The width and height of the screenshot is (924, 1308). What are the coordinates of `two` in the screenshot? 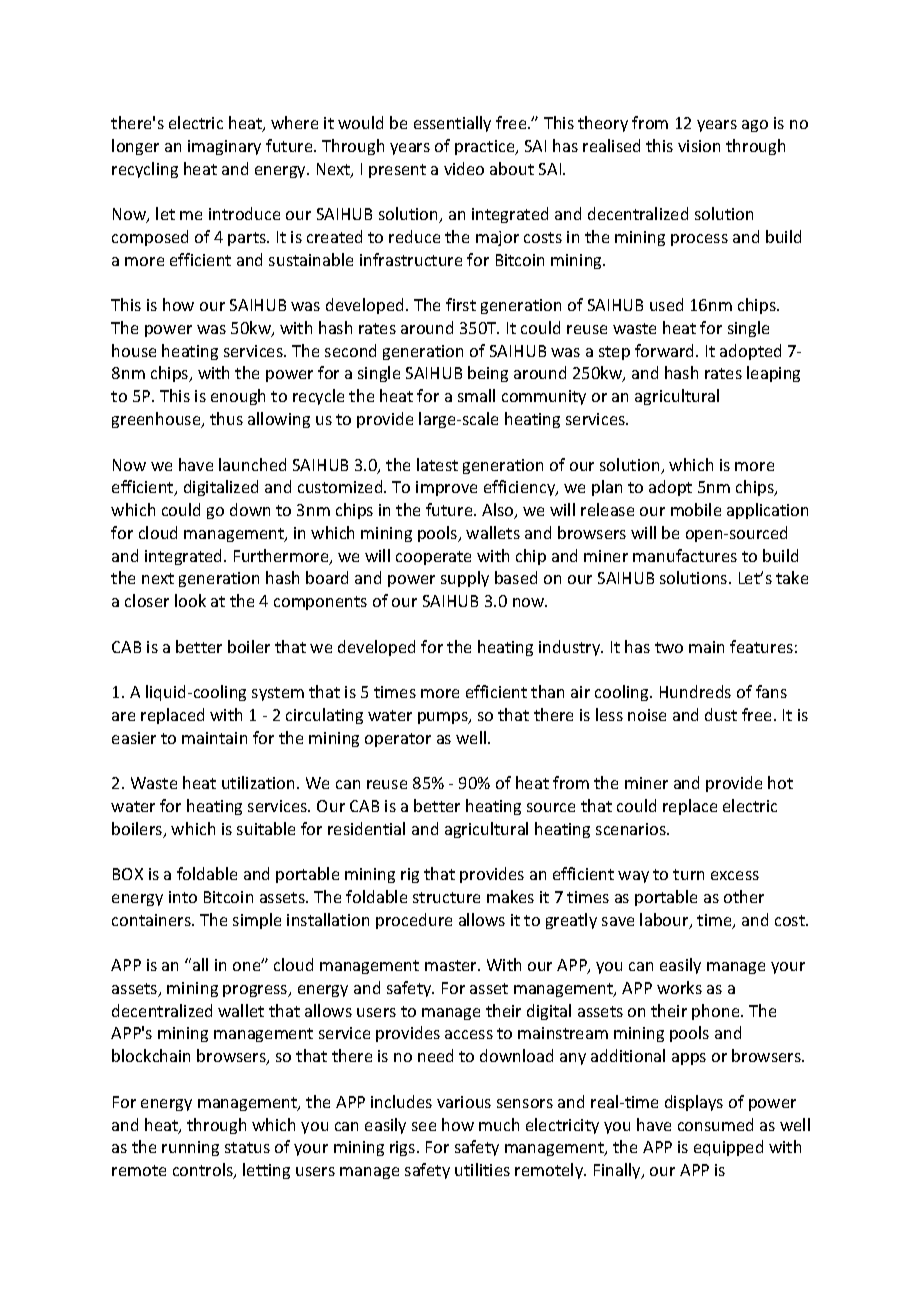 It's located at (669, 647).
